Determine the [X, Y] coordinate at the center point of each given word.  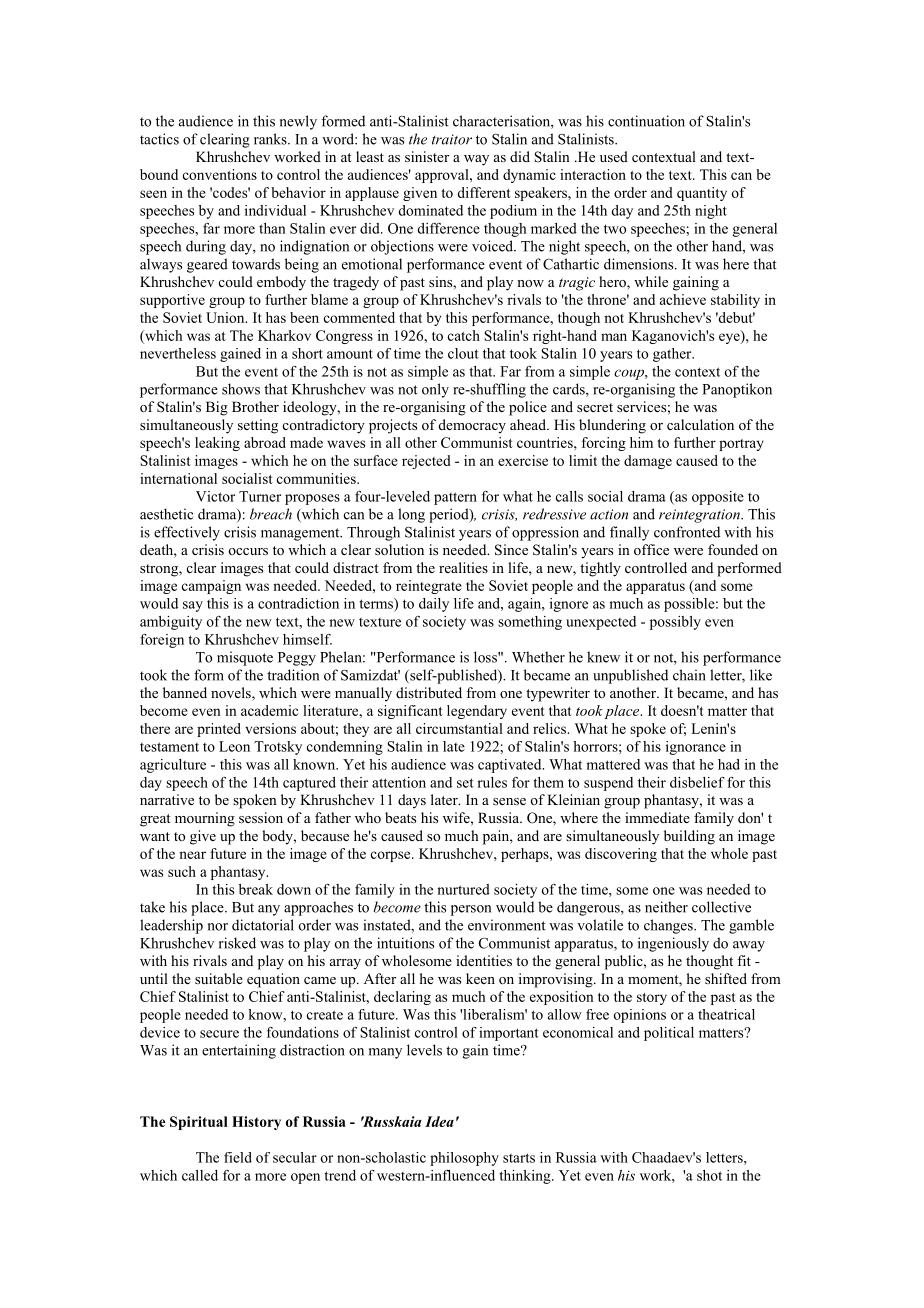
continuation [646, 121]
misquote [245, 658]
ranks [271, 139]
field [238, 1157]
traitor [452, 139]
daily [434, 605]
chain [689, 675]
